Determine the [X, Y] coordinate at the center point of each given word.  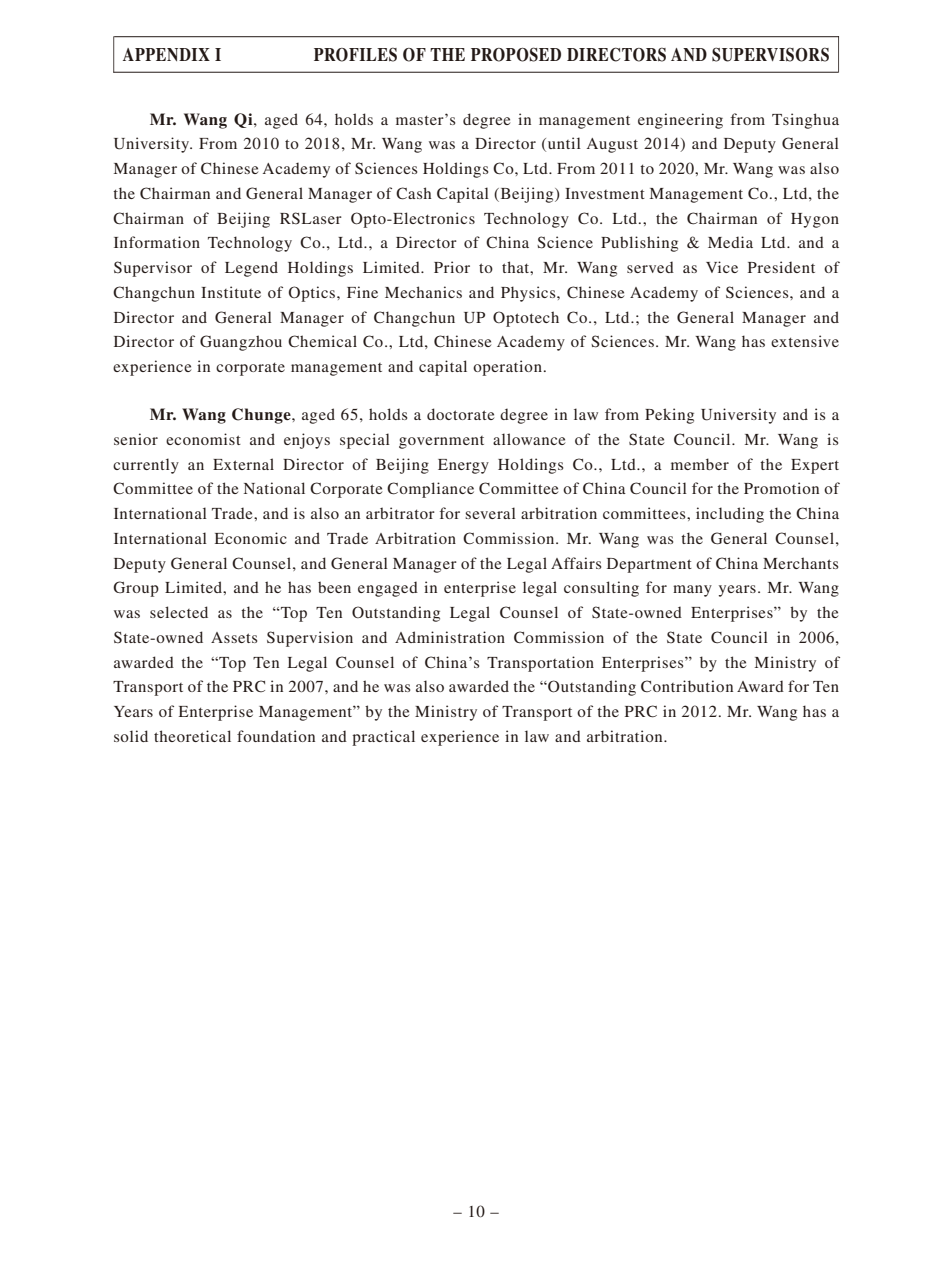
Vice [722, 267]
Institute [231, 292]
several [490, 513]
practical [383, 738]
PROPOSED [516, 54]
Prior [452, 267]
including [730, 515]
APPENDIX [166, 54]
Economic [251, 538]
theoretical [192, 736]
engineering [680, 121]
